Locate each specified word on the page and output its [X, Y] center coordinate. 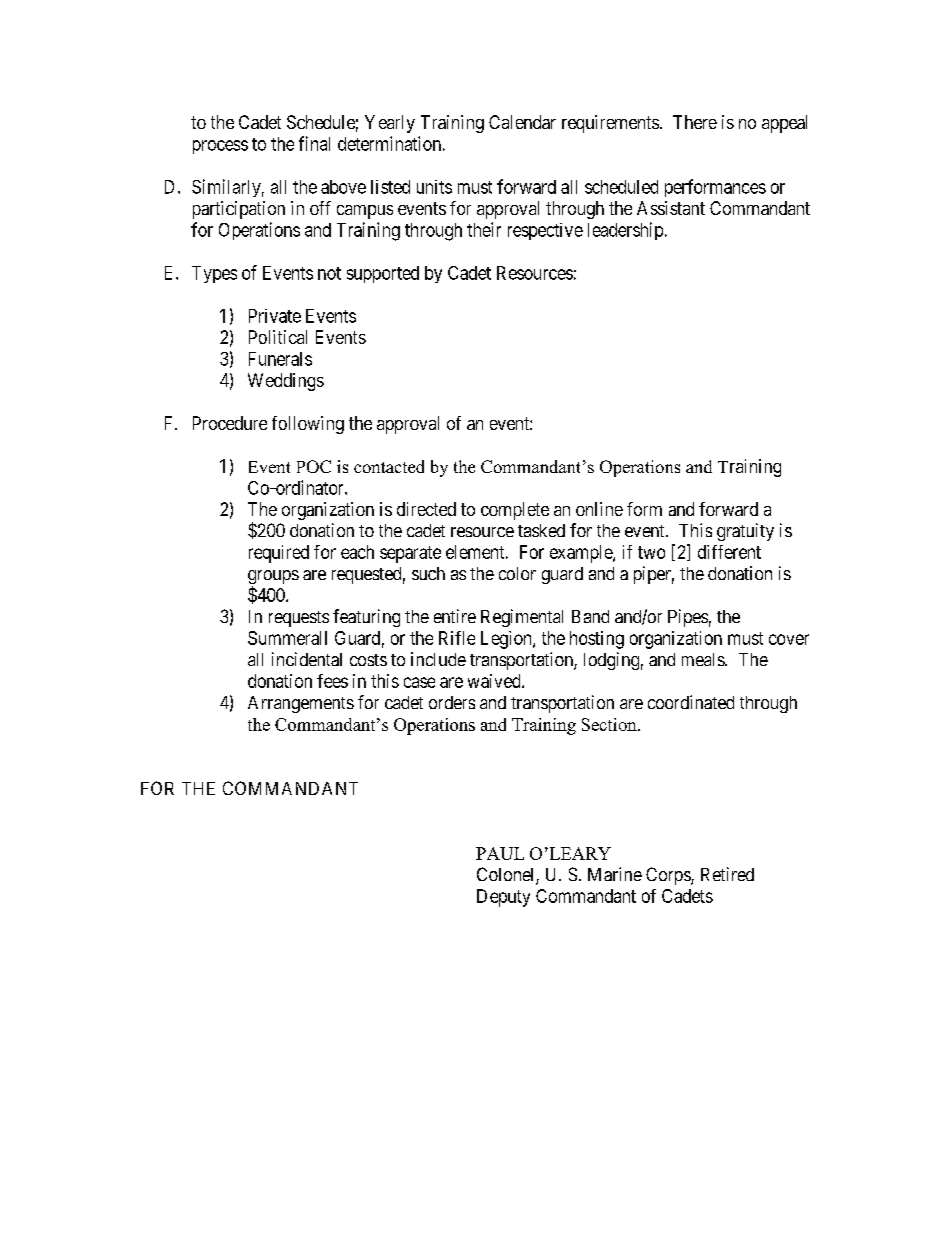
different [729, 552]
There [695, 122]
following [308, 425]
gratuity [745, 532]
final [314, 143]
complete [515, 511]
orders [452, 702]
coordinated [691, 702]
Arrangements [301, 704]
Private [275, 316]
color [517, 573]
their [484, 229]
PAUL [500, 853]
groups [273, 578]
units [434, 187]
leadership [625, 231]
